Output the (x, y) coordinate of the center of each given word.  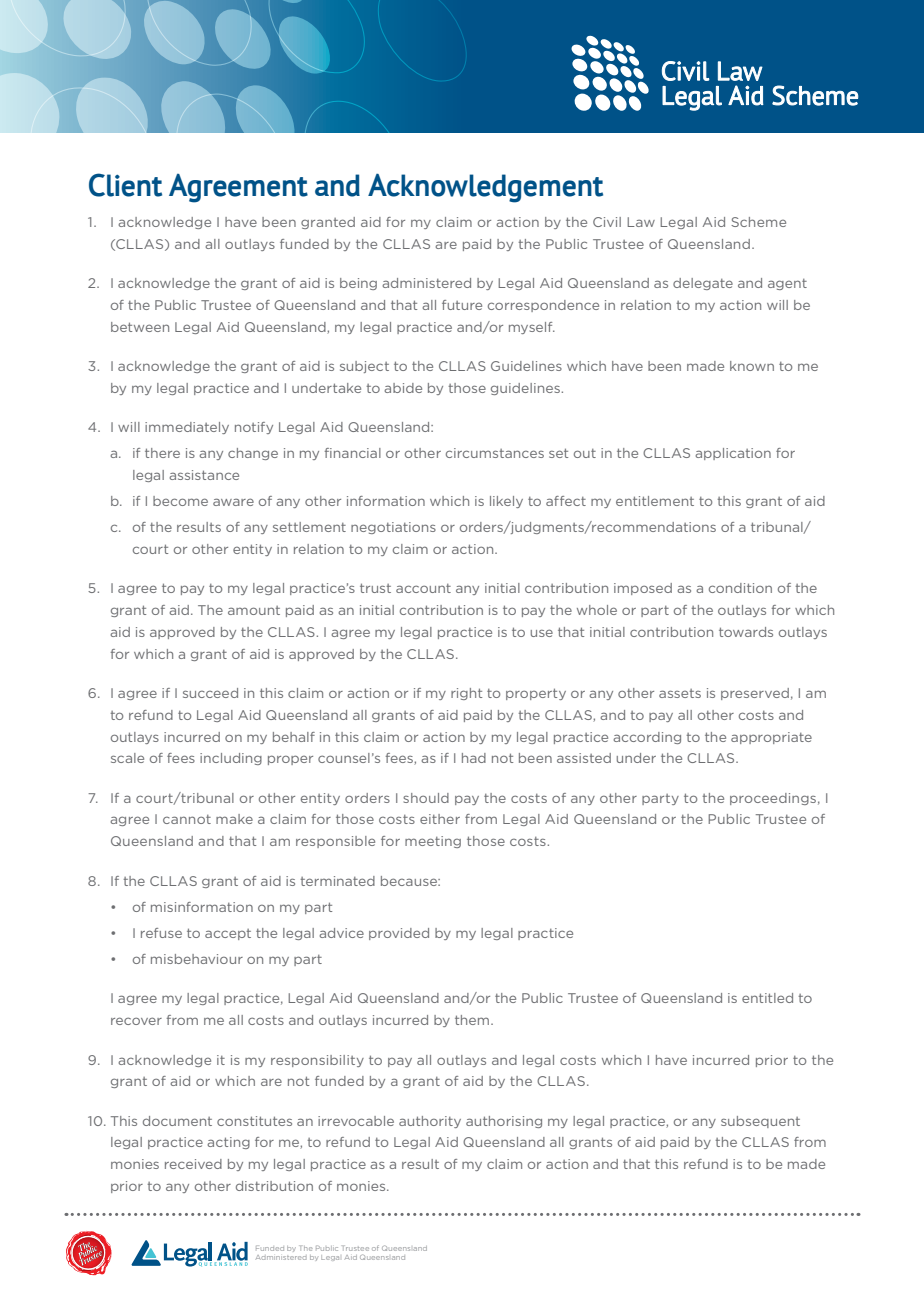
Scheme (758, 222)
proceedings (773, 799)
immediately (187, 428)
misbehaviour (197, 959)
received (193, 1164)
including (231, 759)
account (423, 588)
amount (254, 610)
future (462, 305)
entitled (767, 998)
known (752, 366)
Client (125, 185)
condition (740, 588)
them (473, 1020)
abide (403, 388)
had (474, 758)
